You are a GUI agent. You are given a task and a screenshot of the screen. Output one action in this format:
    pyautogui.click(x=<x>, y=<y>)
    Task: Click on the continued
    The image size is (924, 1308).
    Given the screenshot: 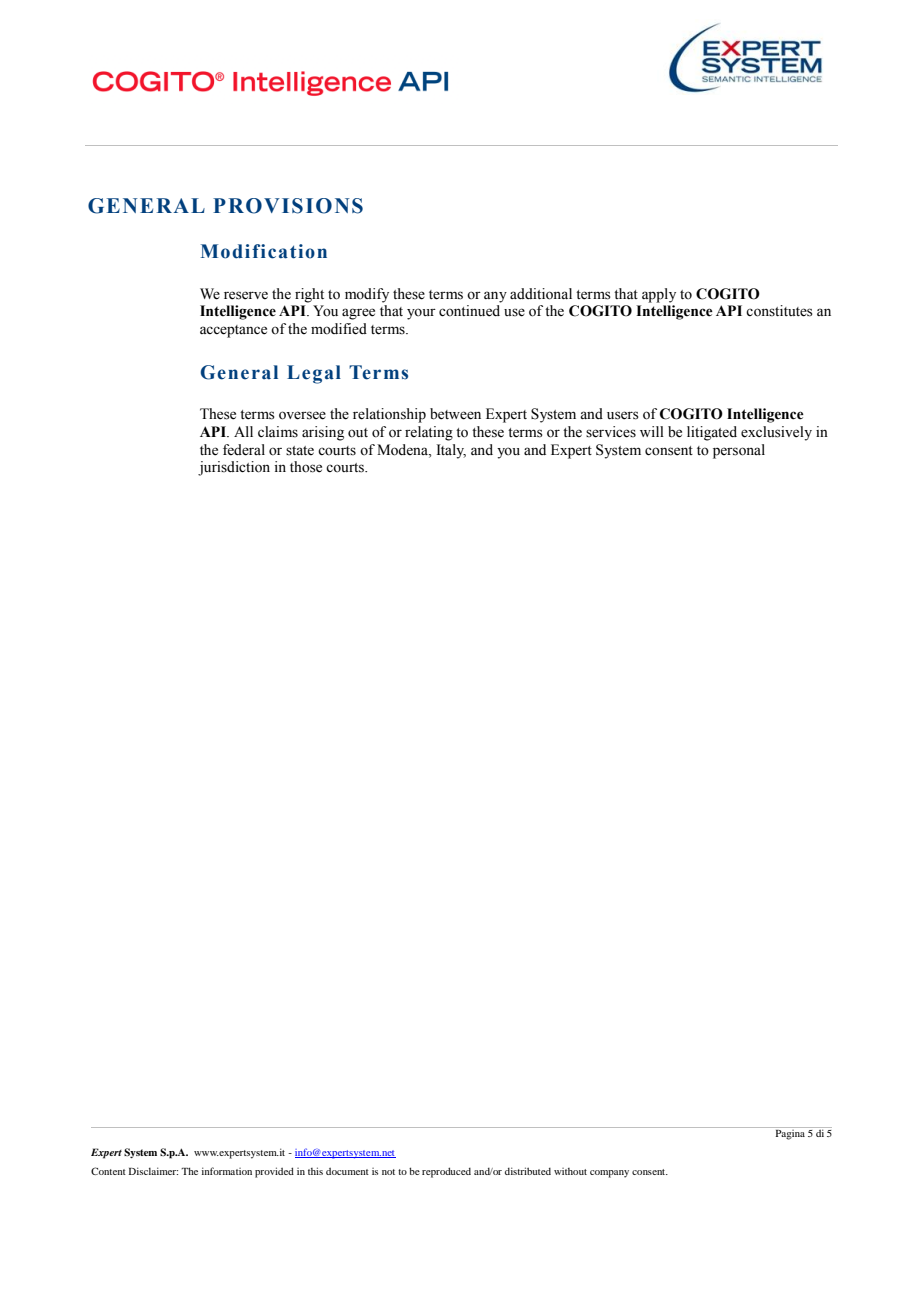 What is the action you would take?
    pyautogui.click(x=469, y=311)
